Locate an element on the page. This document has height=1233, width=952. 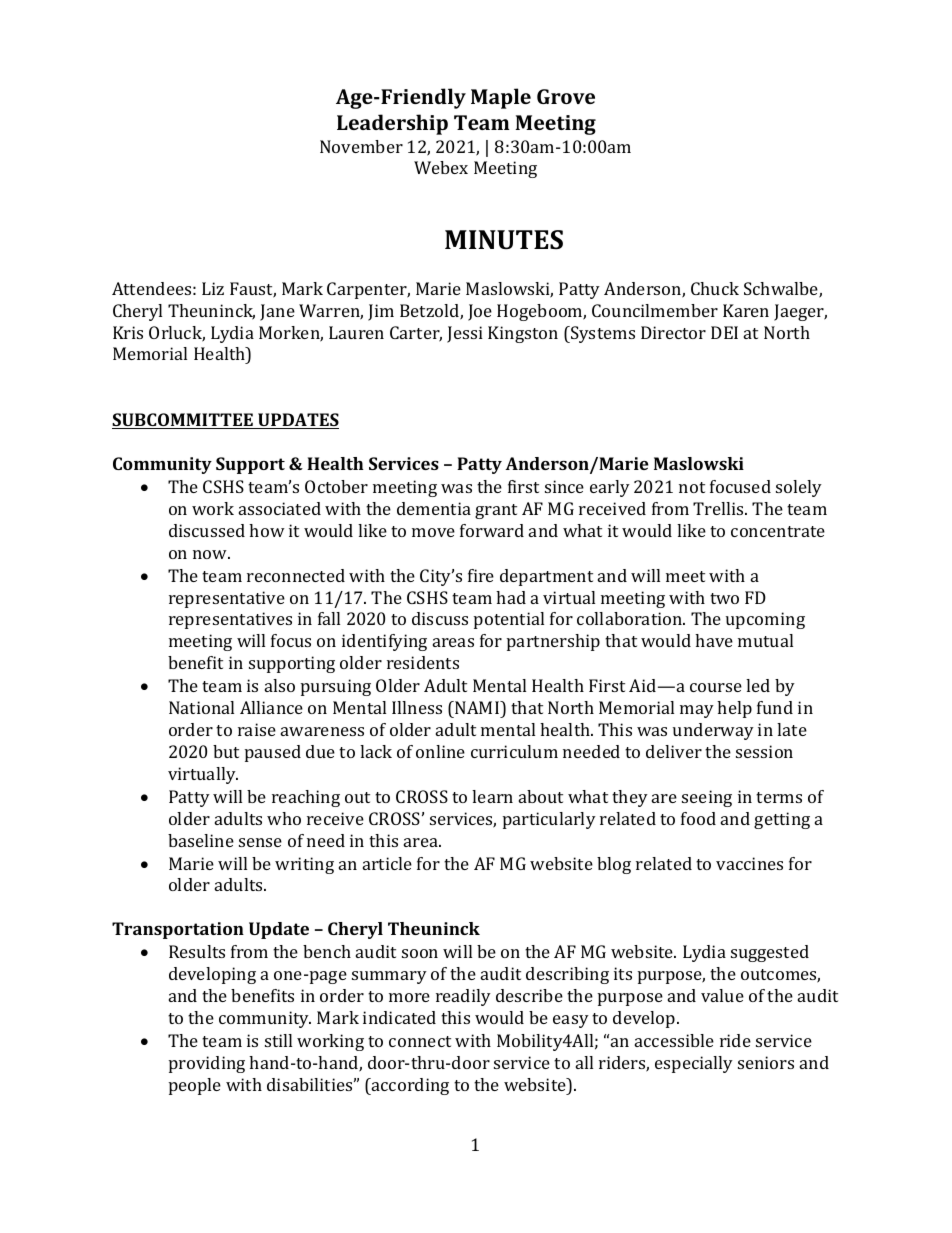
SUBCOMMITTEE is located at coordinates (183, 421).
